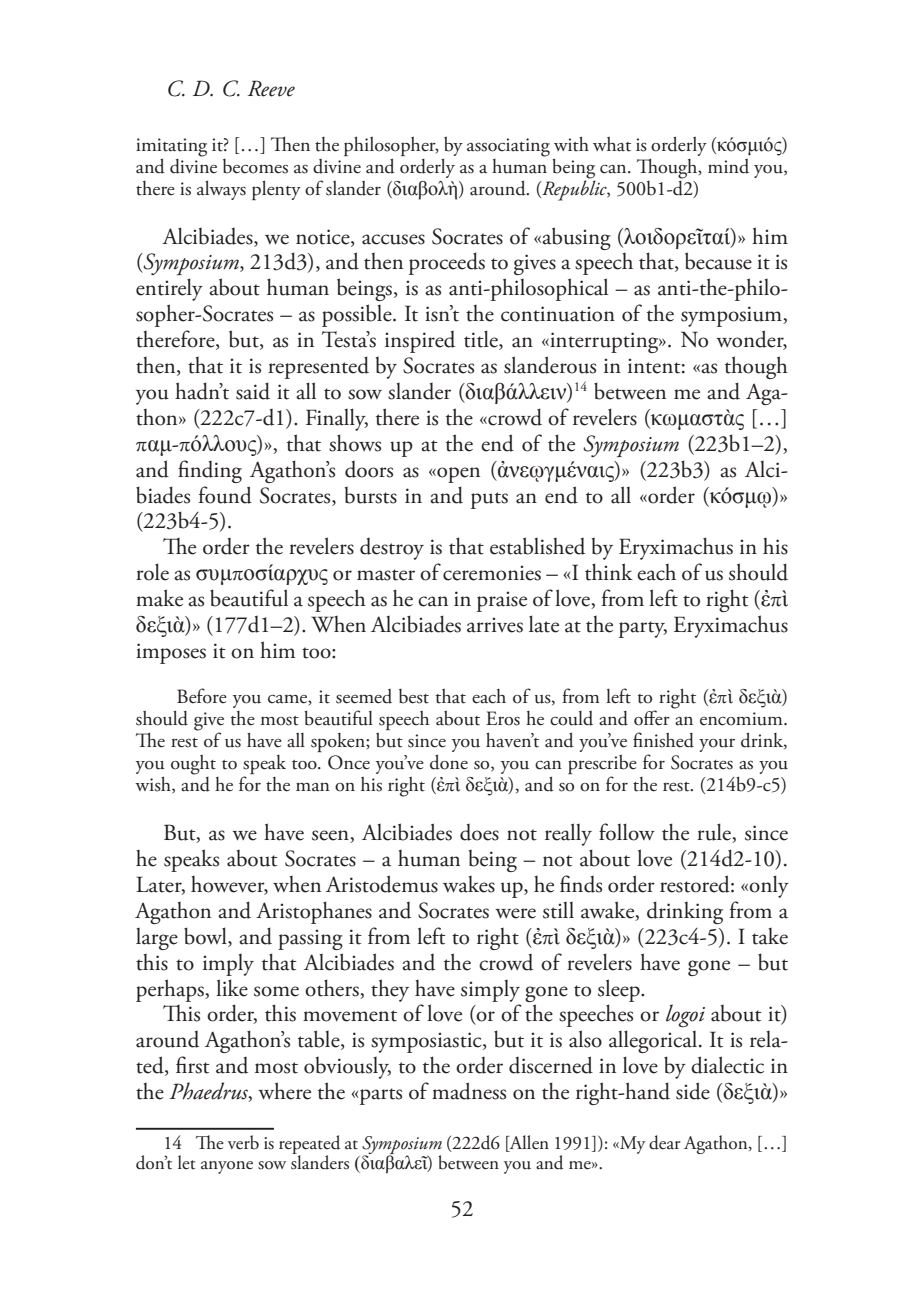 This screenshot has width=924, height=1305. What do you see at coordinates (728, 166) in the screenshot?
I see `mind` at bounding box center [728, 166].
